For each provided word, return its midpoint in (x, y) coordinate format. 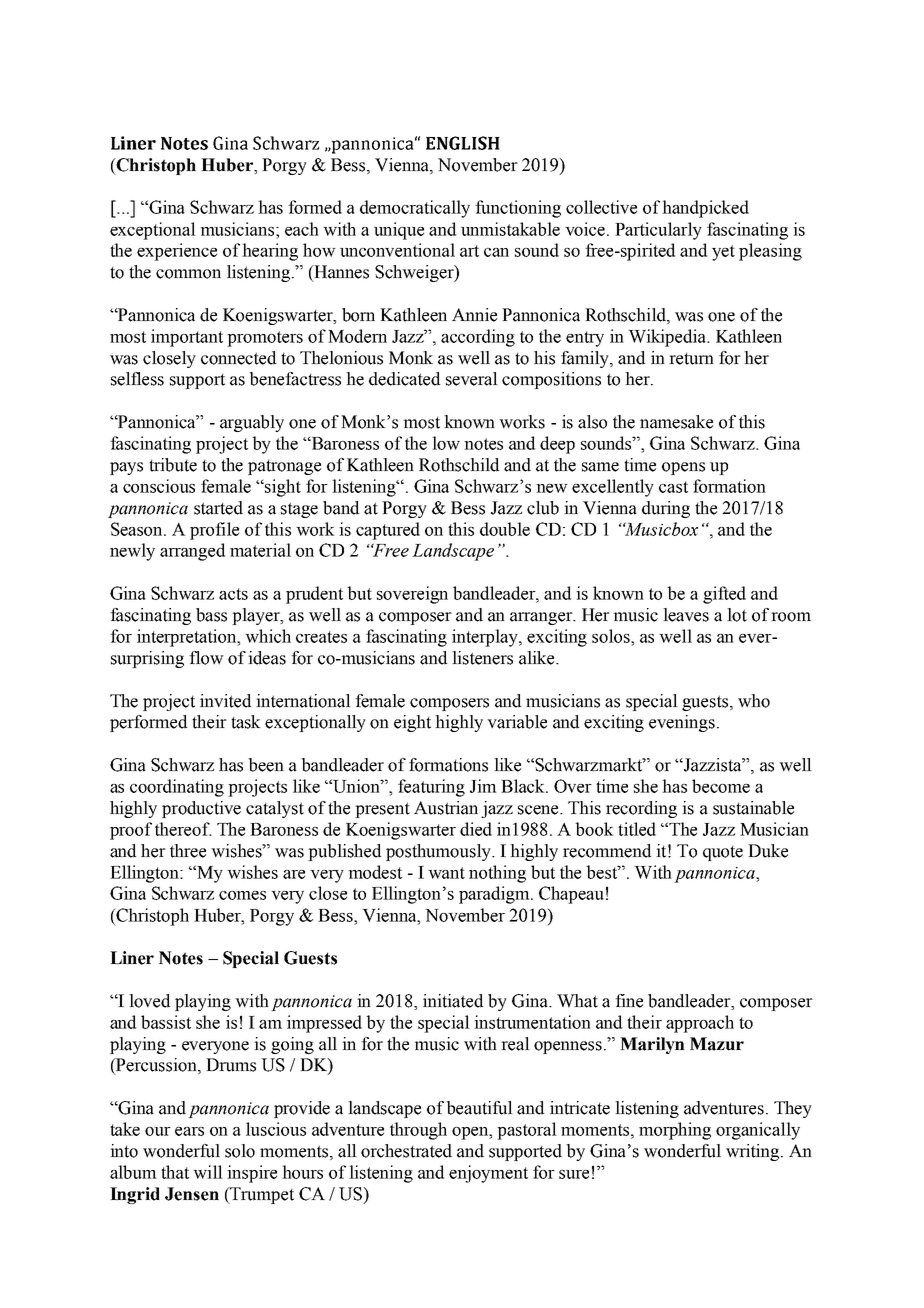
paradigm (495, 895)
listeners (482, 658)
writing (754, 1152)
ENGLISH (463, 143)
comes (242, 895)
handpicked (705, 209)
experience (177, 252)
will (208, 1172)
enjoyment (488, 1174)
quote (723, 853)
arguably (252, 423)
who (754, 701)
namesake (676, 422)
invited (225, 701)
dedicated (404, 379)
